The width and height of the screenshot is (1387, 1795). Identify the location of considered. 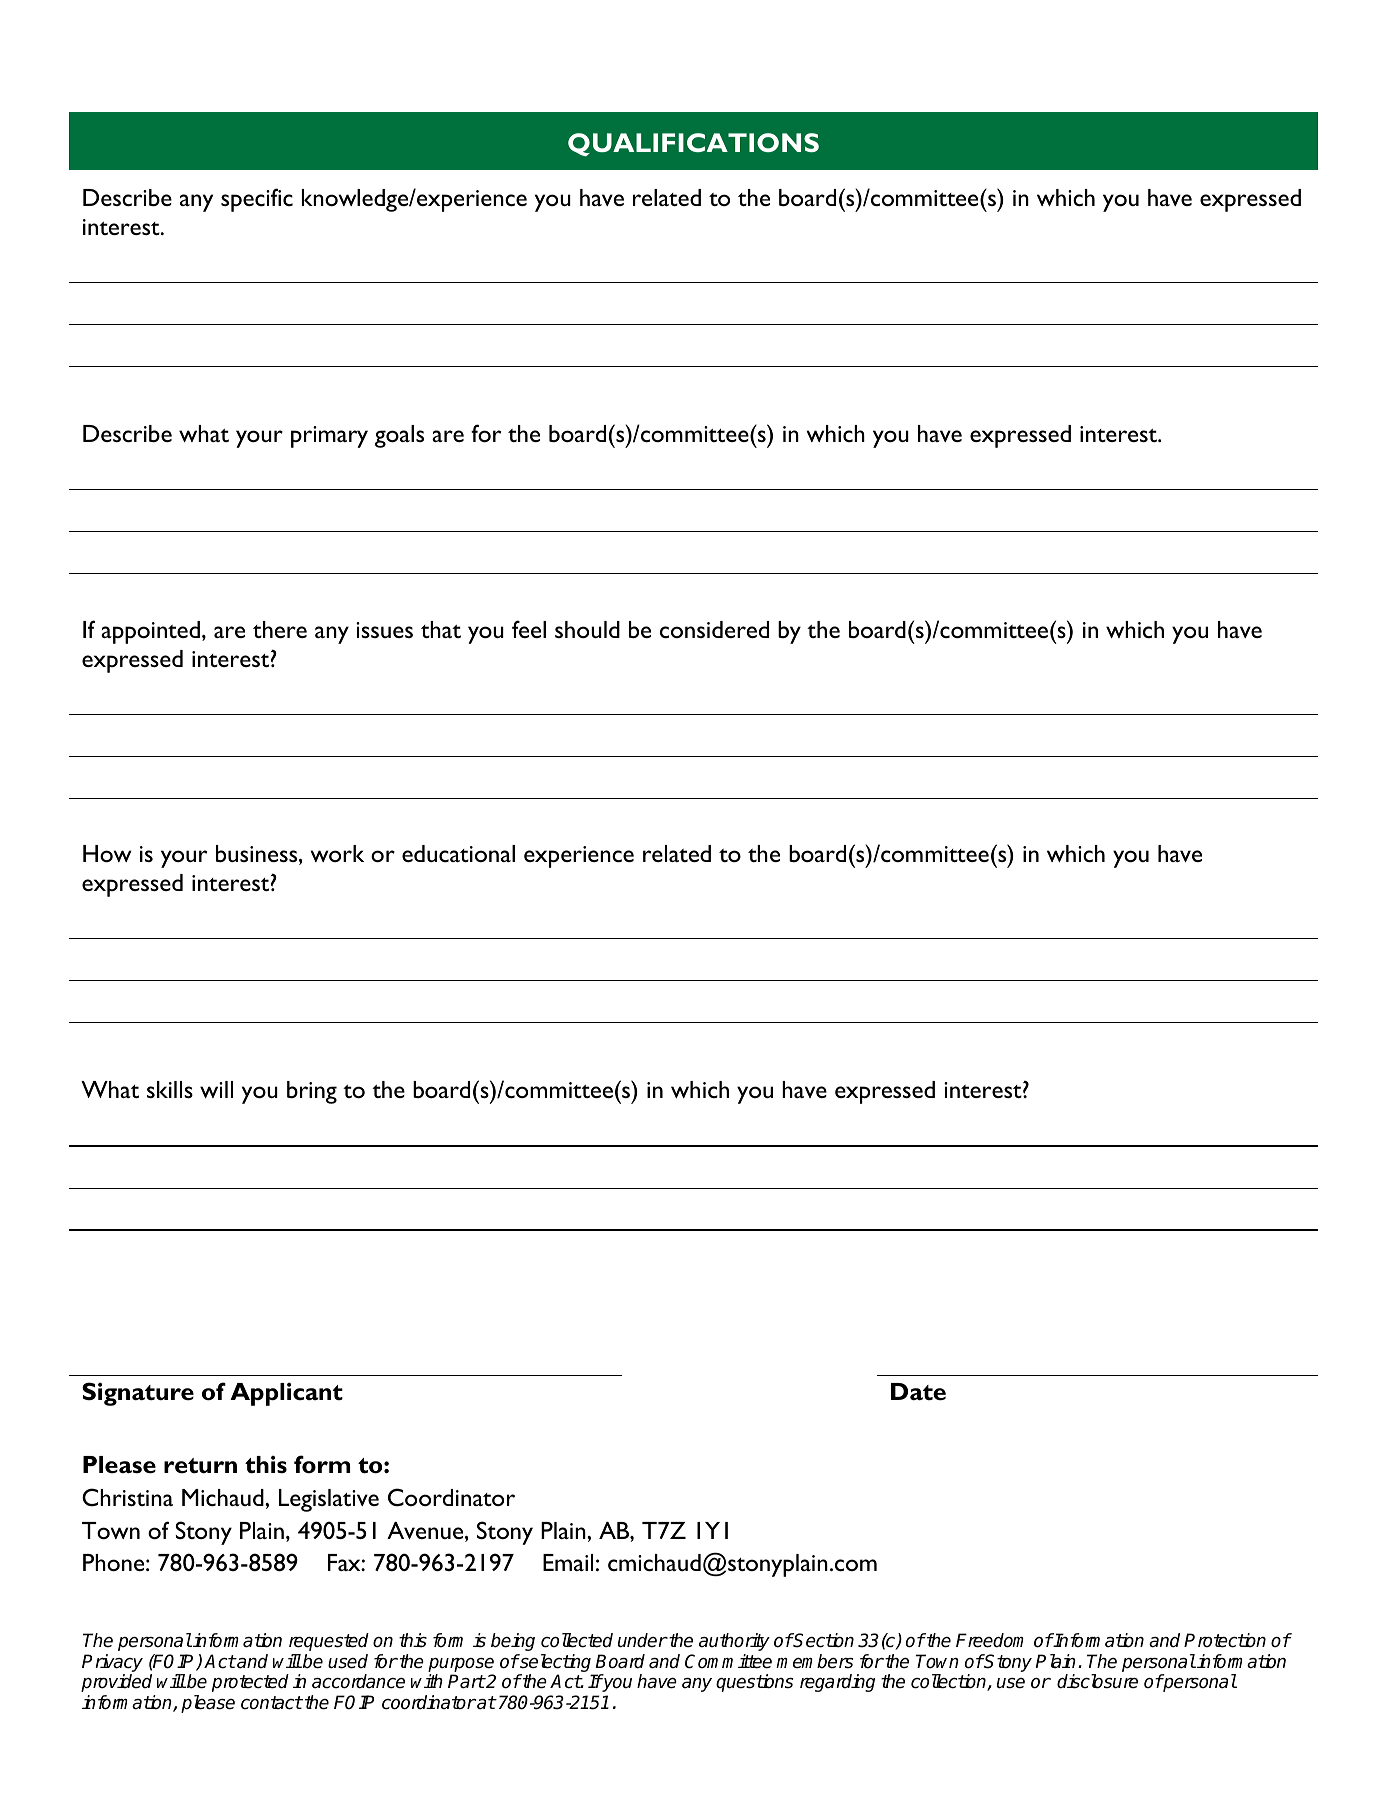
(714, 629).
